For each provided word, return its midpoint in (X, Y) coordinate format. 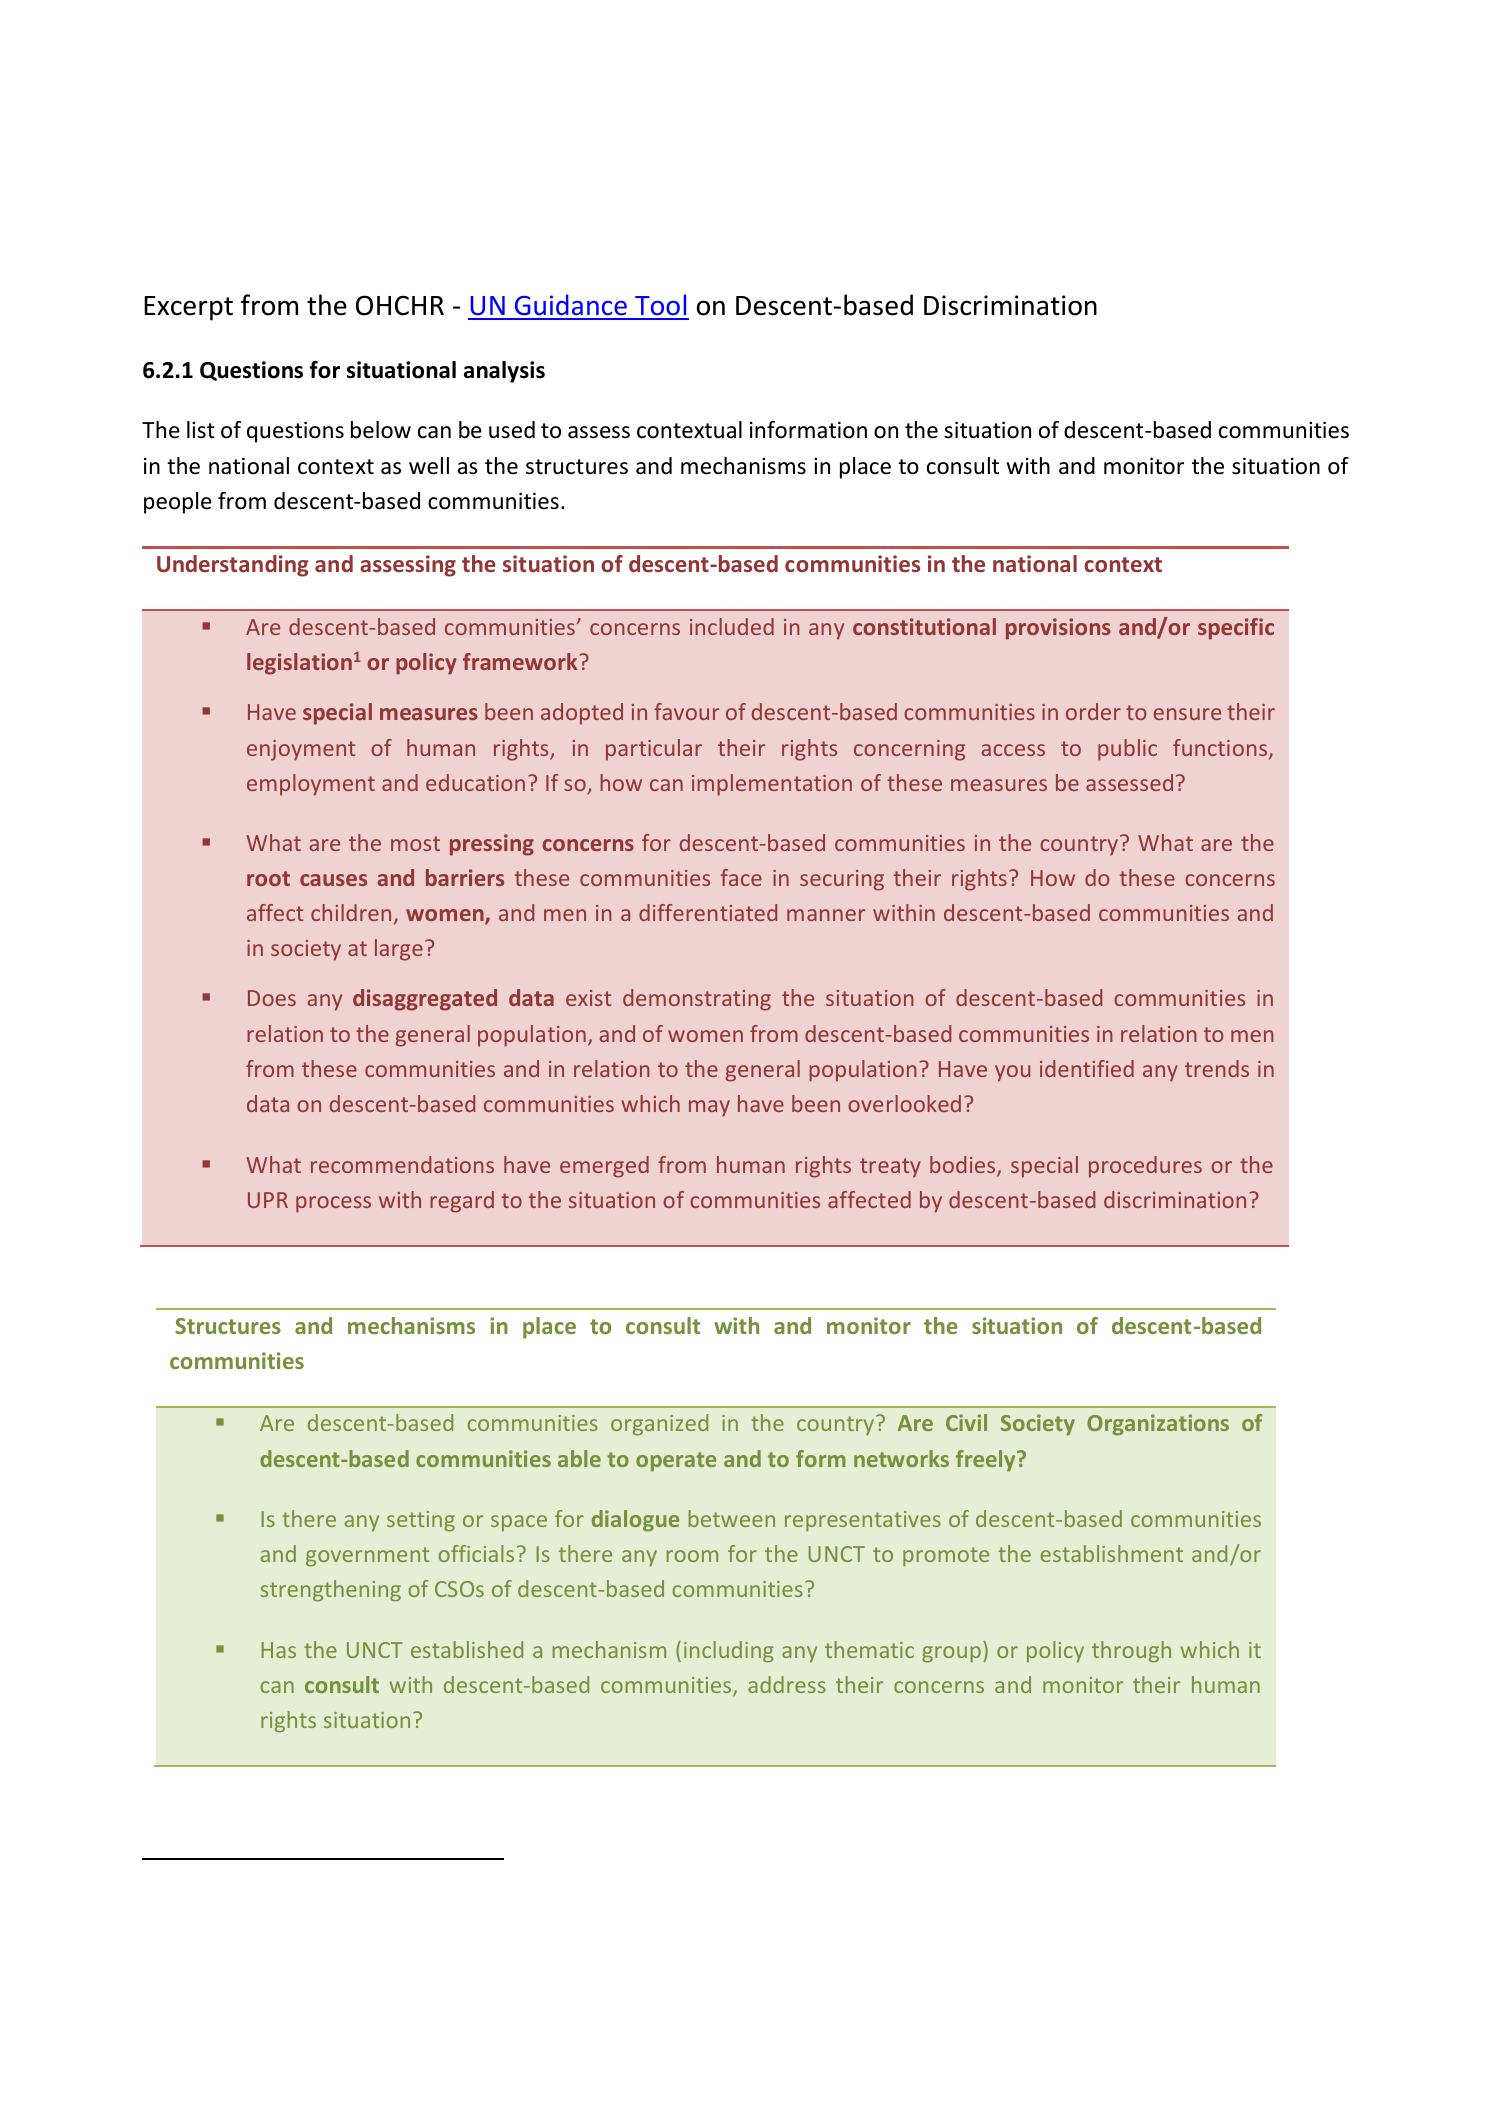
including (729, 1652)
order (1093, 711)
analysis (504, 372)
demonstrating (697, 1000)
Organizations (1158, 1425)
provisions (1058, 629)
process (333, 1204)
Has (278, 1650)
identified (1087, 1068)
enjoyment (301, 750)
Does (272, 998)
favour (686, 711)
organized (659, 1425)
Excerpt (188, 308)
